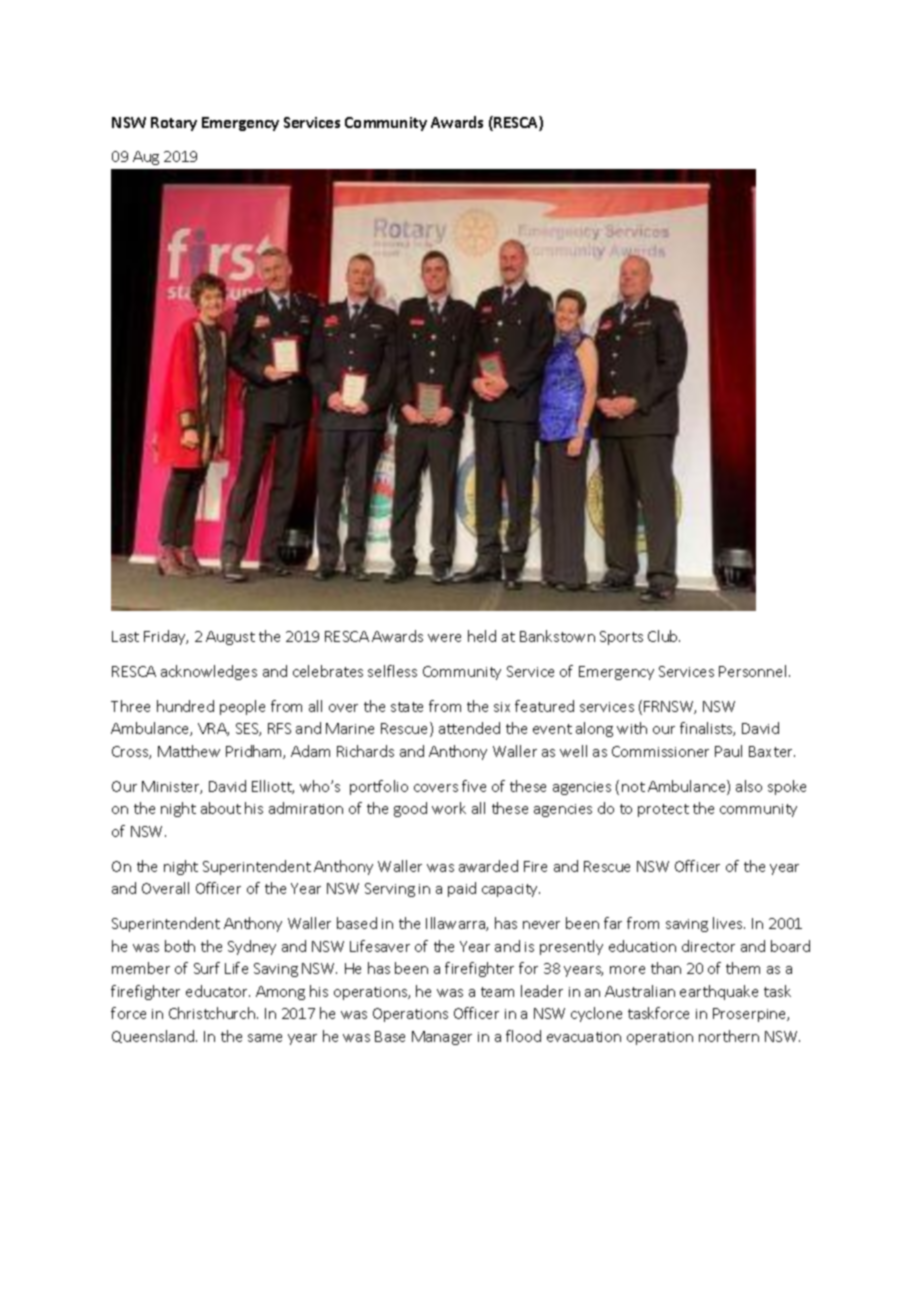  I want to click on Personnel, so click(752, 671).
